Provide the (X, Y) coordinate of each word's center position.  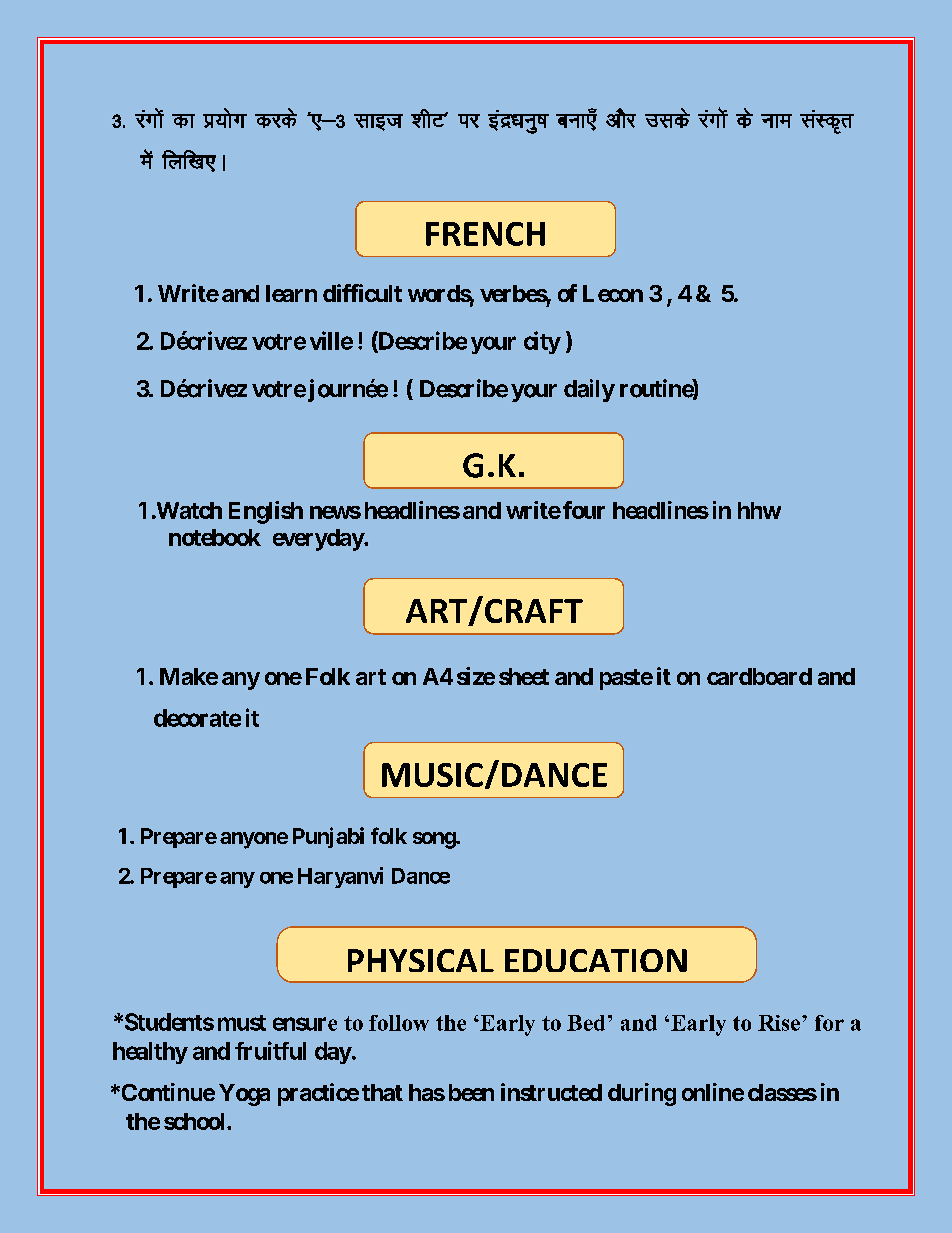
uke (776, 121)
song (435, 840)
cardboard (759, 676)
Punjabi (328, 837)
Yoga (244, 1095)
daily (589, 390)
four (584, 510)
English (266, 512)
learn (291, 293)
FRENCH (485, 234)
